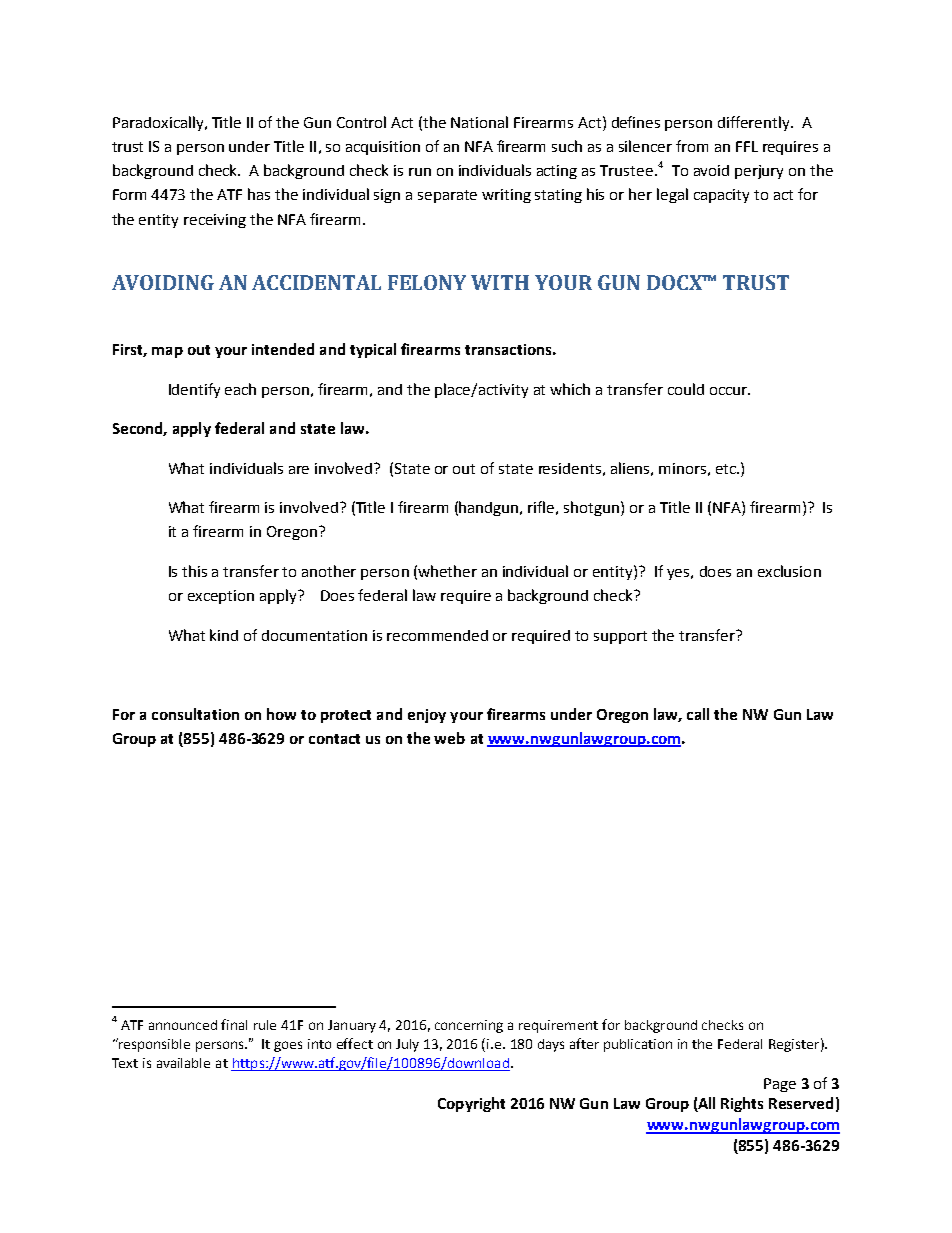  Describe the element at coordinates (638, 1045) in the image. I see `publication` at that location.
